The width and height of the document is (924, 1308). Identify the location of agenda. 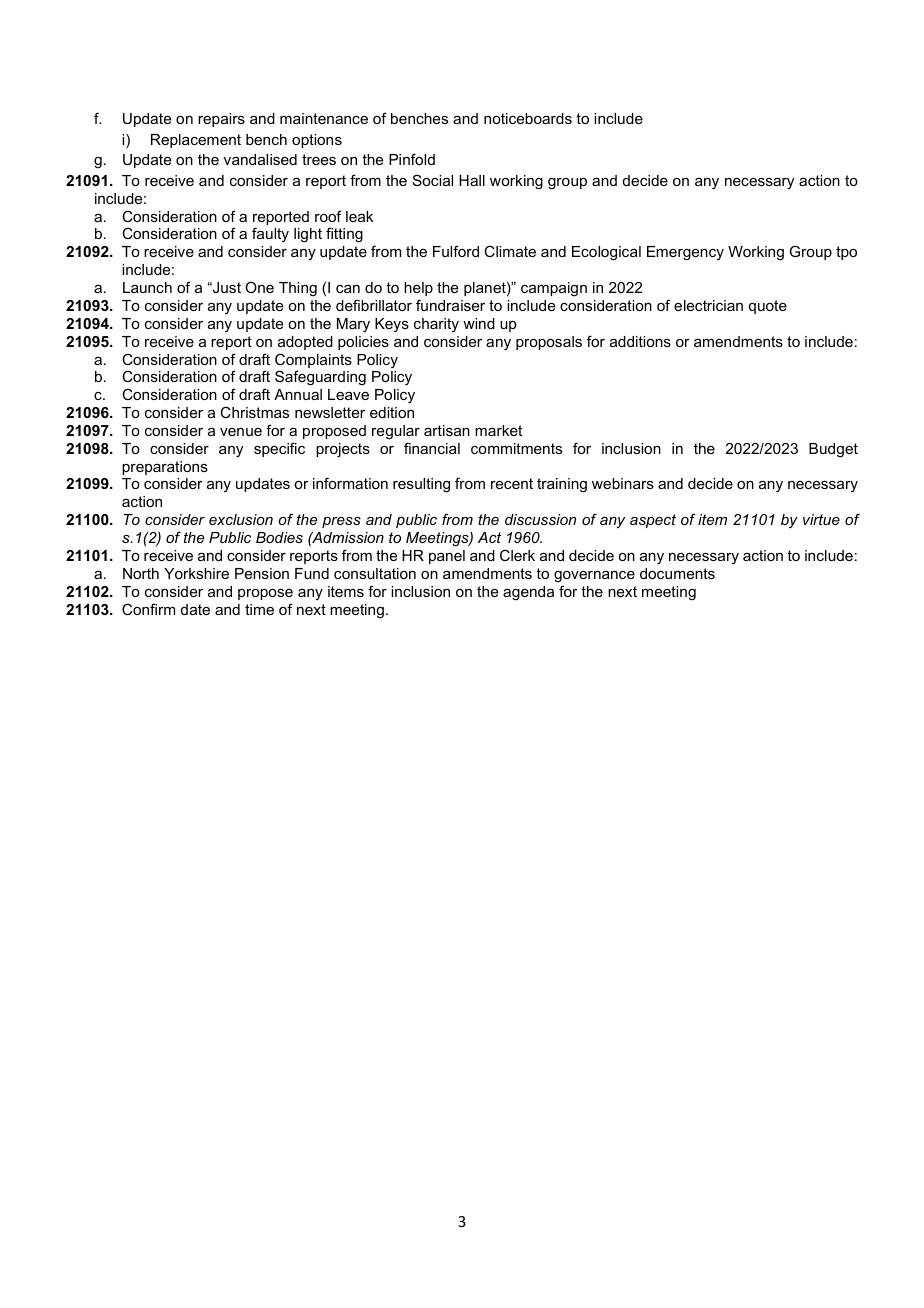
(528, 593).
